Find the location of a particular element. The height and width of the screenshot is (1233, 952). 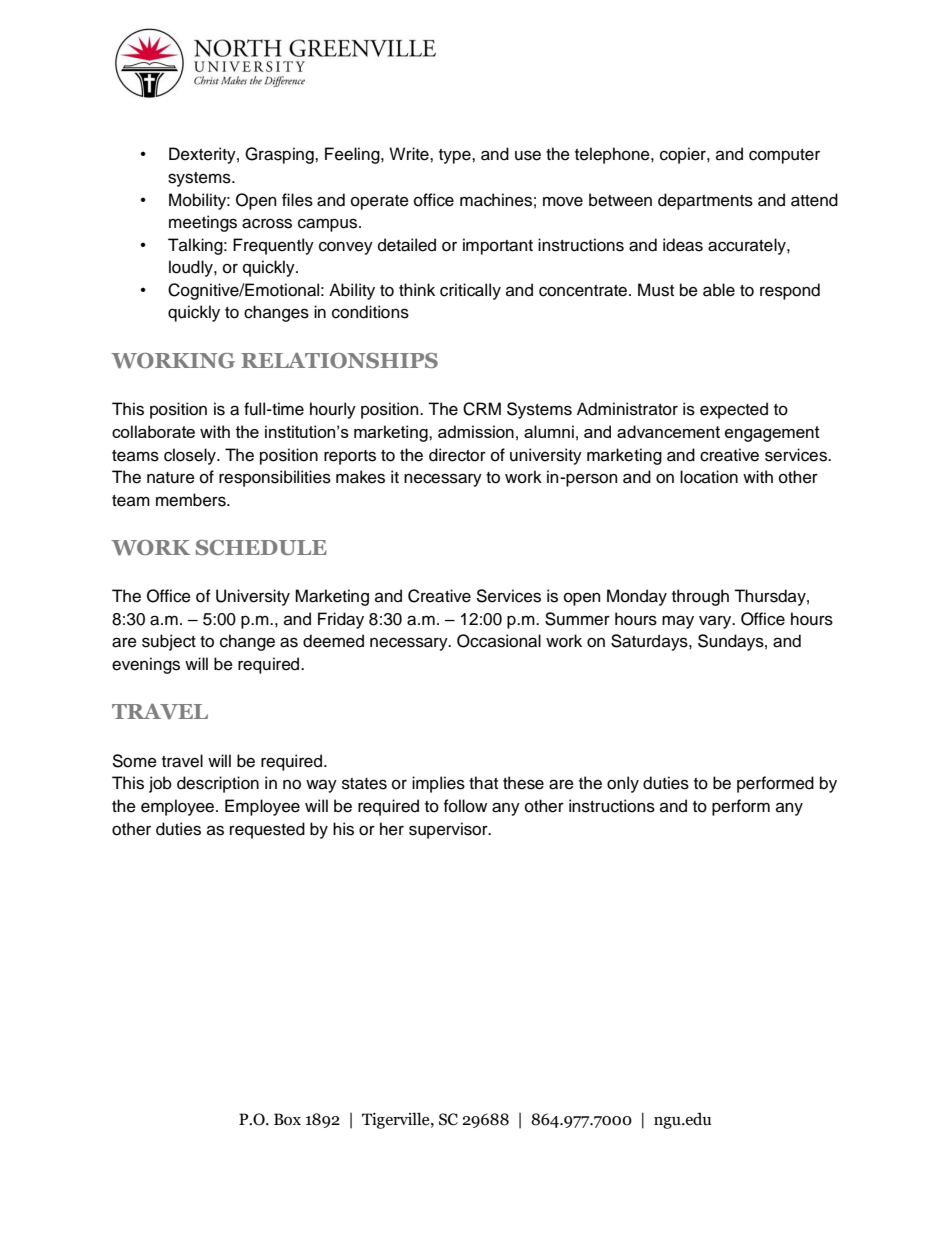

expected is located at coordinates (734, 410).
